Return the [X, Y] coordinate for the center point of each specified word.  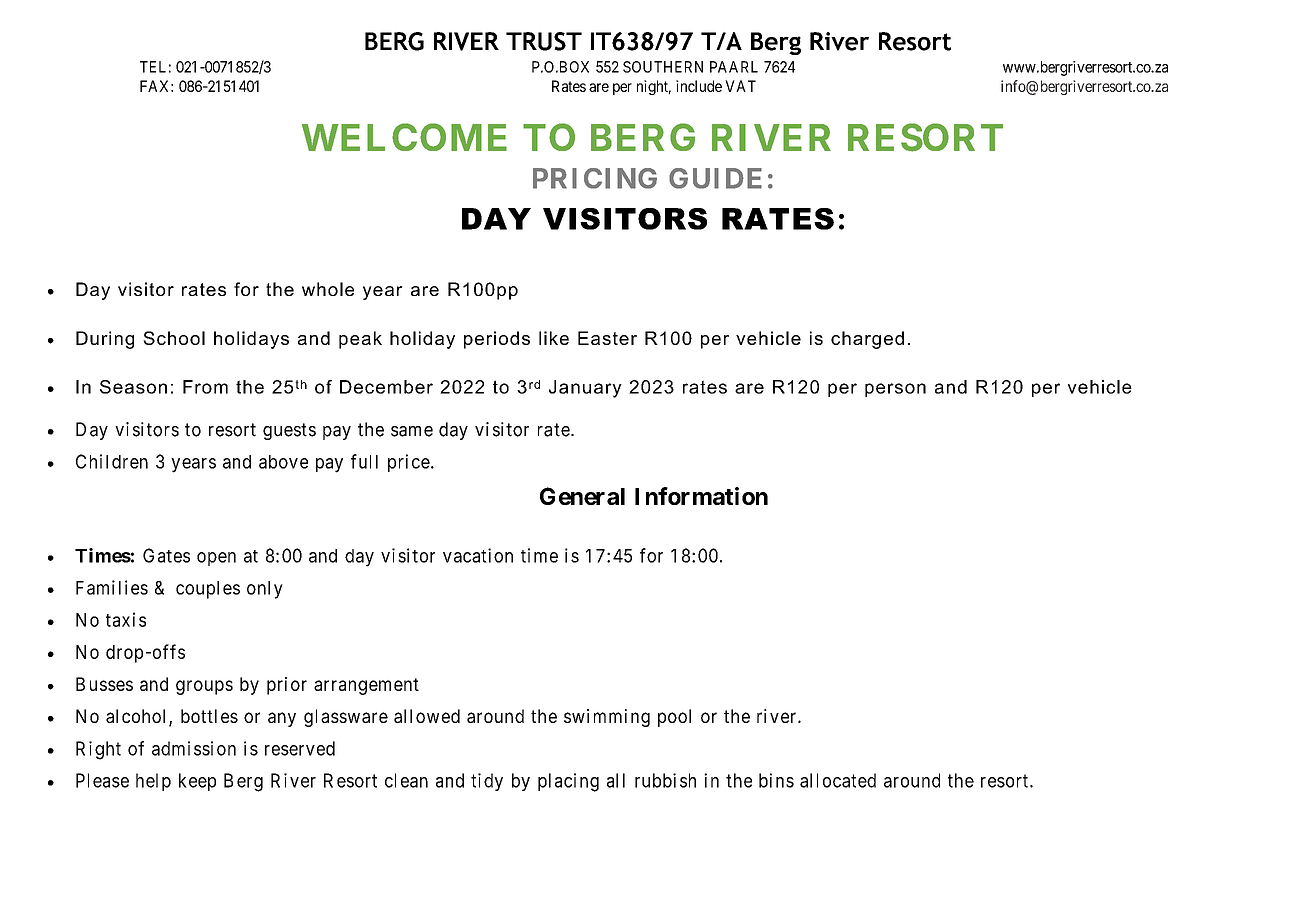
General [582, 496]
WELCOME [404, 137]
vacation [478, 555]
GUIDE [715, 178]
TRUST [544, 41]
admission [194, 748]
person [895, 390]
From [205, 387]
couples [208, 590]
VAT [740, 86]
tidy [487, 782]
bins [776, 780]
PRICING [595, 178]
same [412, 431]
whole [328, 289]
